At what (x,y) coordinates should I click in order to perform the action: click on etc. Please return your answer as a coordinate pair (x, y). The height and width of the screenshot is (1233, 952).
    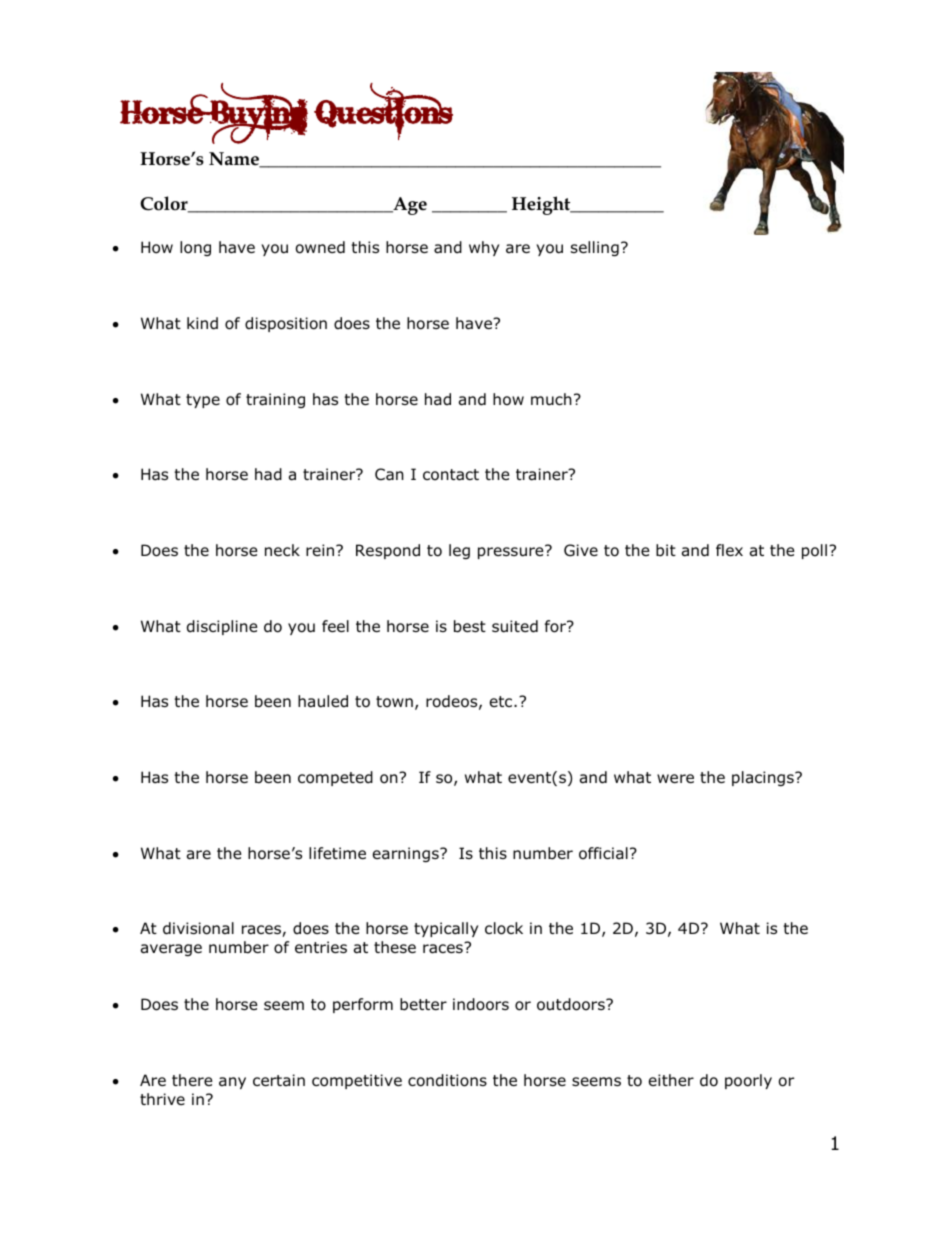
    Looking at the image, I should click on (502, 701).
